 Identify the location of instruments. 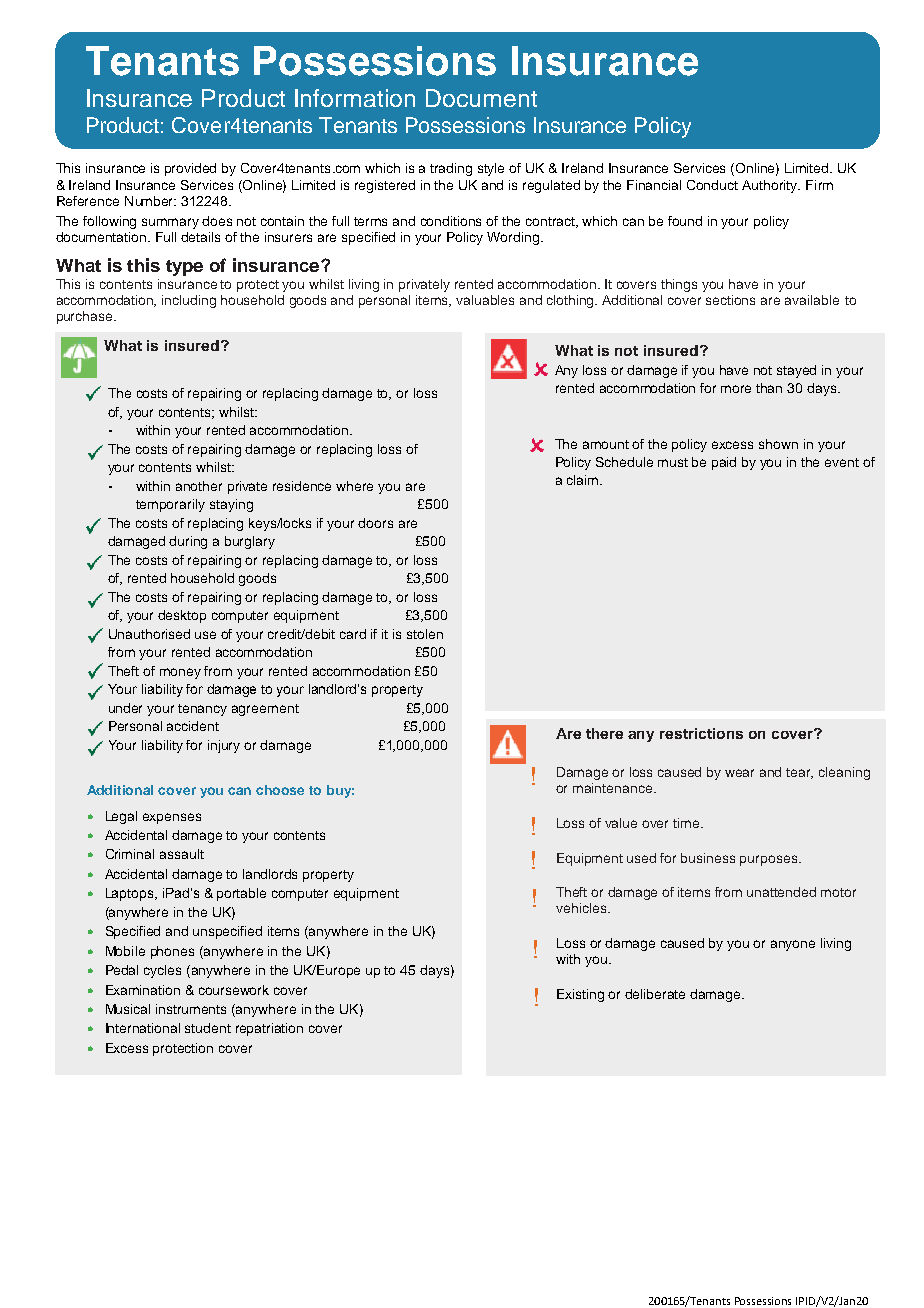
(191, 1009).
